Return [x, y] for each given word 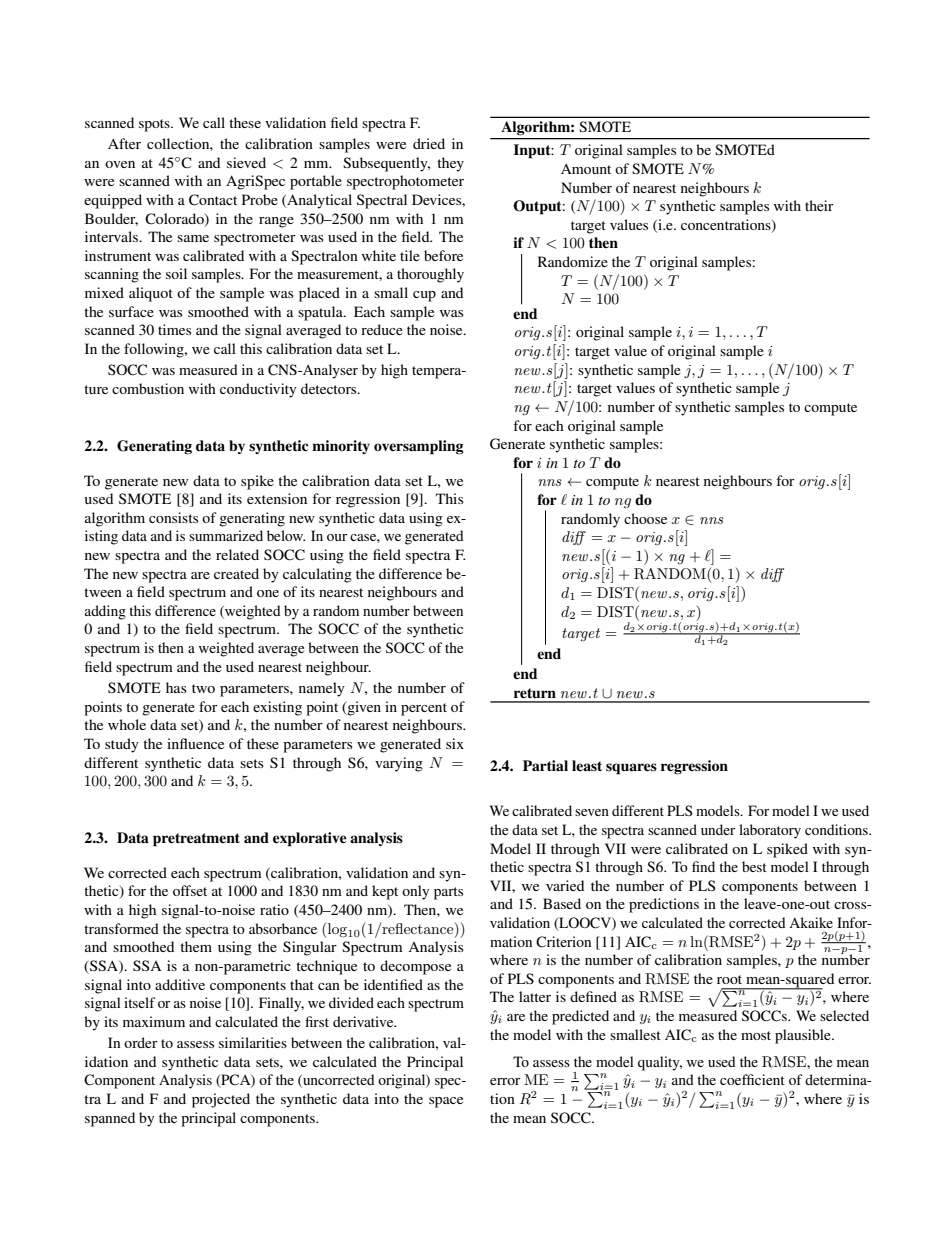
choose [645, 518]
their [819, 205]
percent [424, 709]
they [450, 164]
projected [221, 1100]
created [236, 573]
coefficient [752, 1079]
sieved [246, 162]
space [446, 1102]
